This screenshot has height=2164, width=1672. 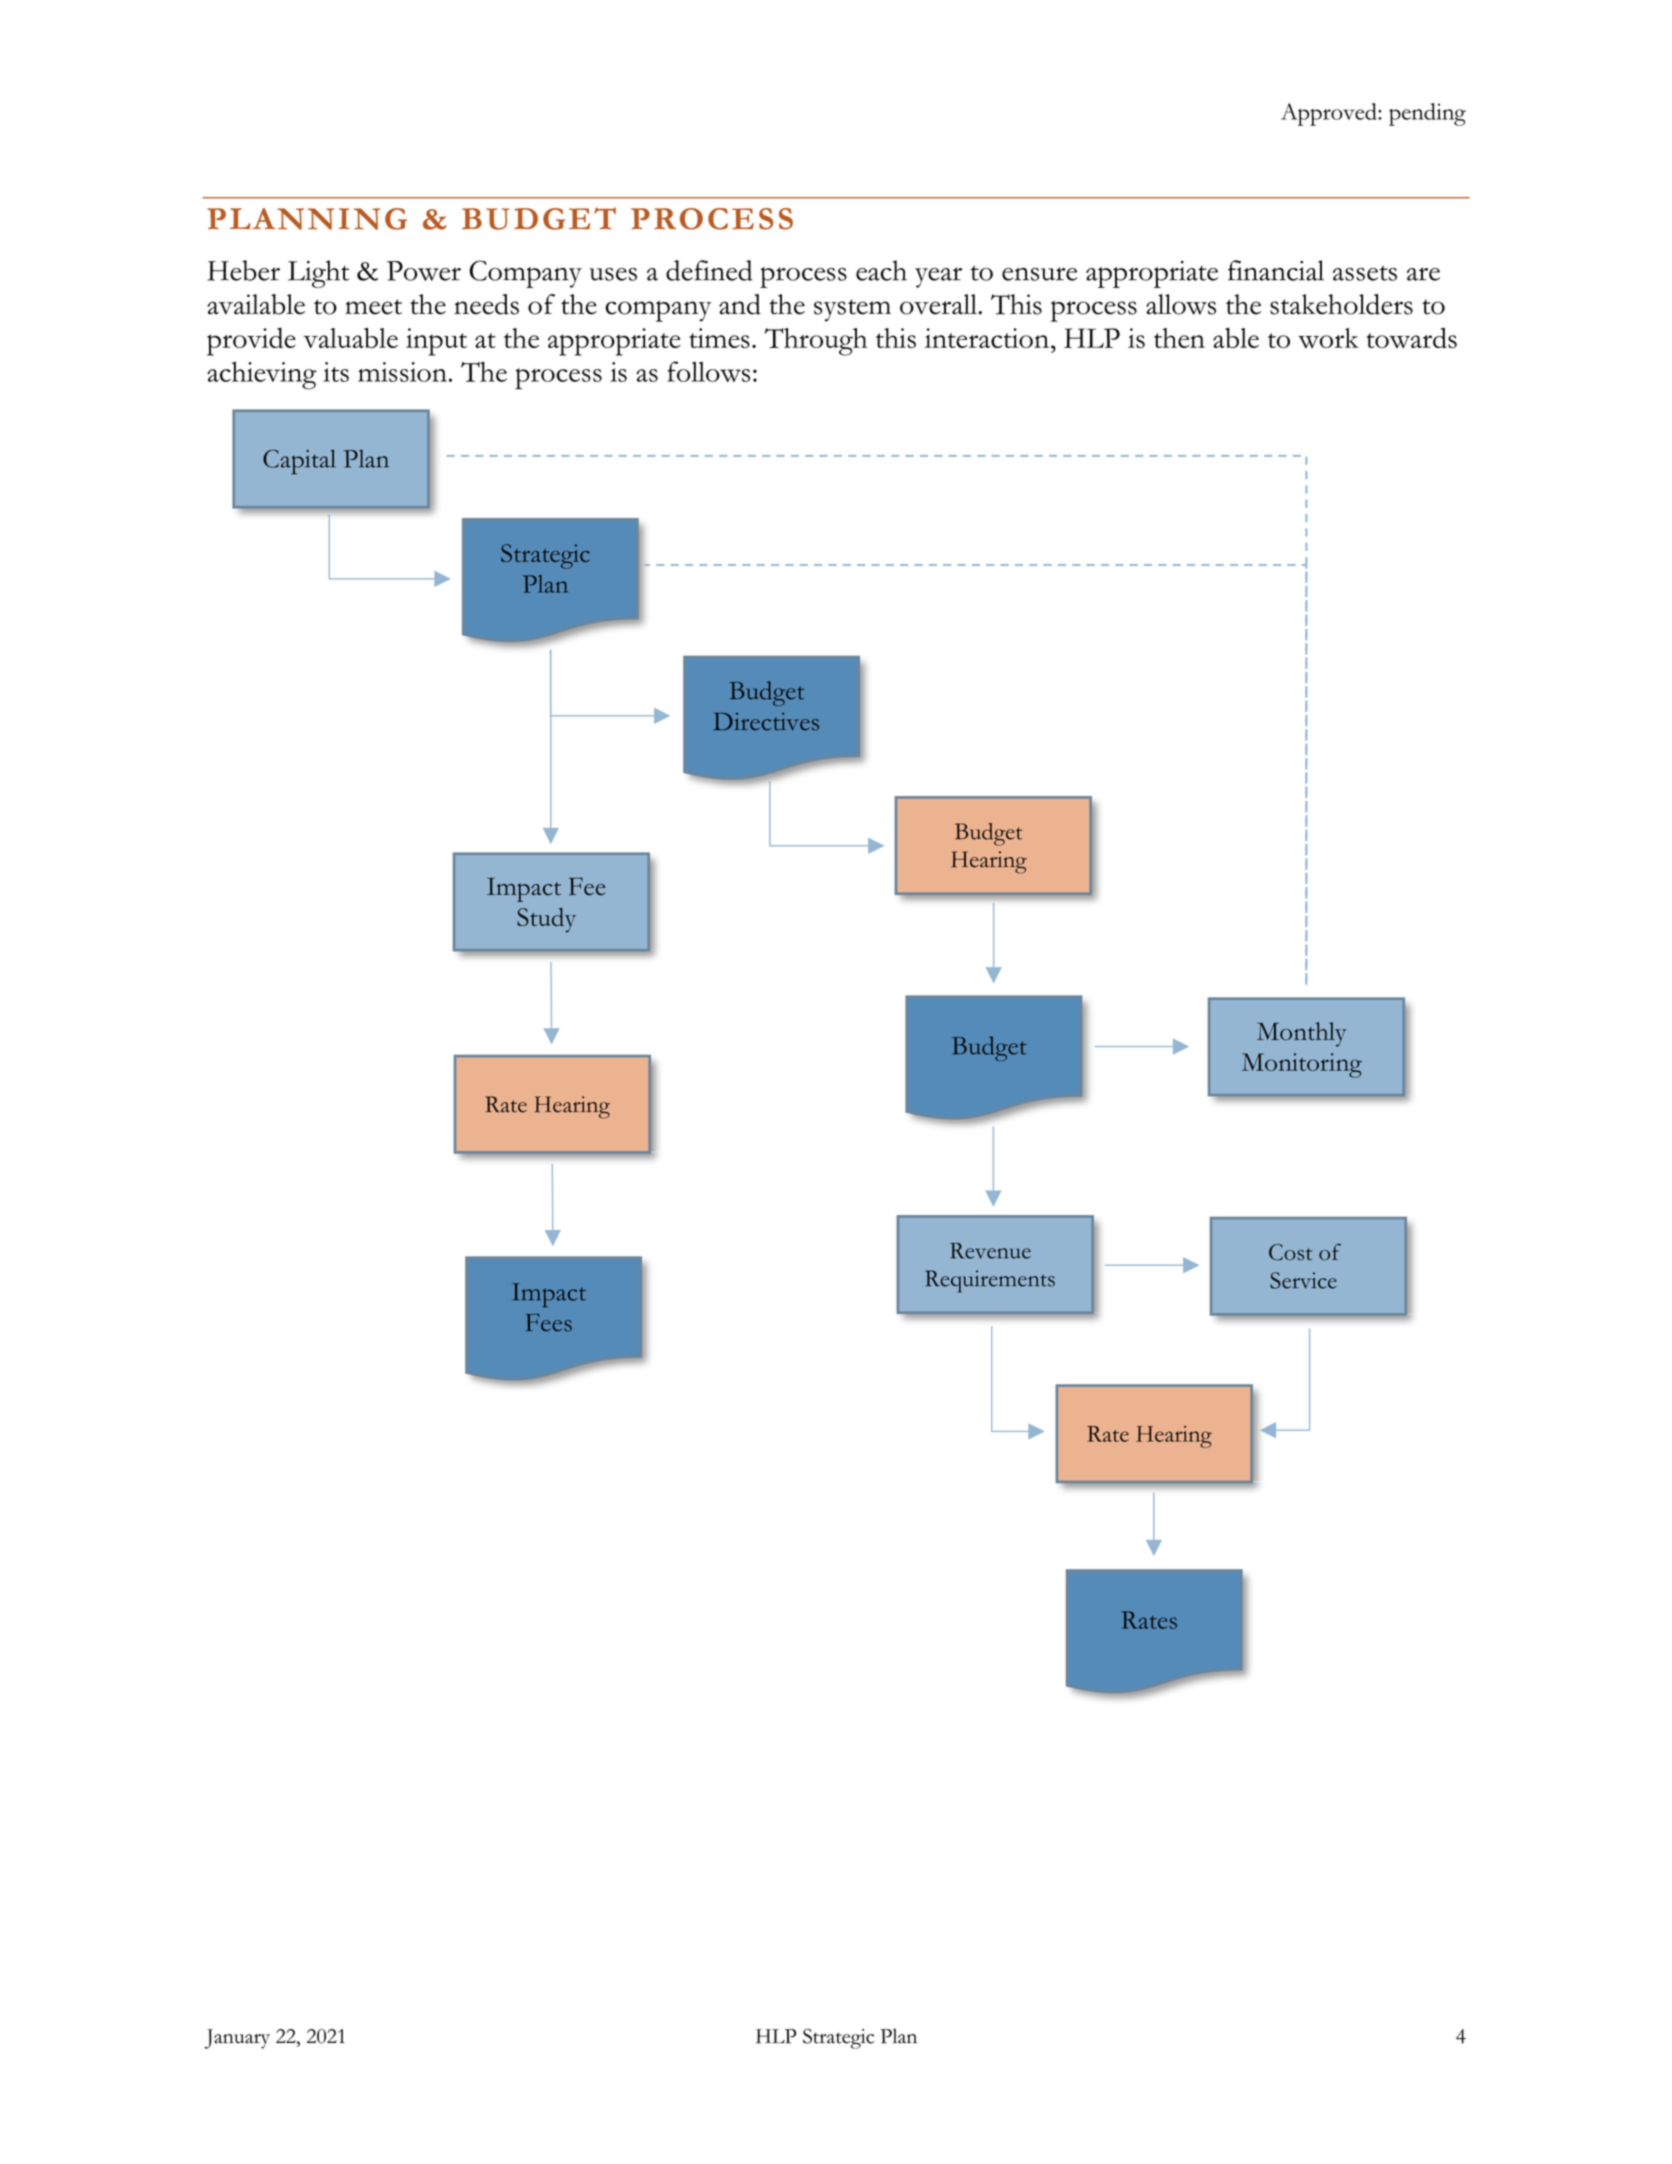 What do you see at coordinates (766, 721) in the screenshot?
I see `Directives` at bounding box center [766, 721].
